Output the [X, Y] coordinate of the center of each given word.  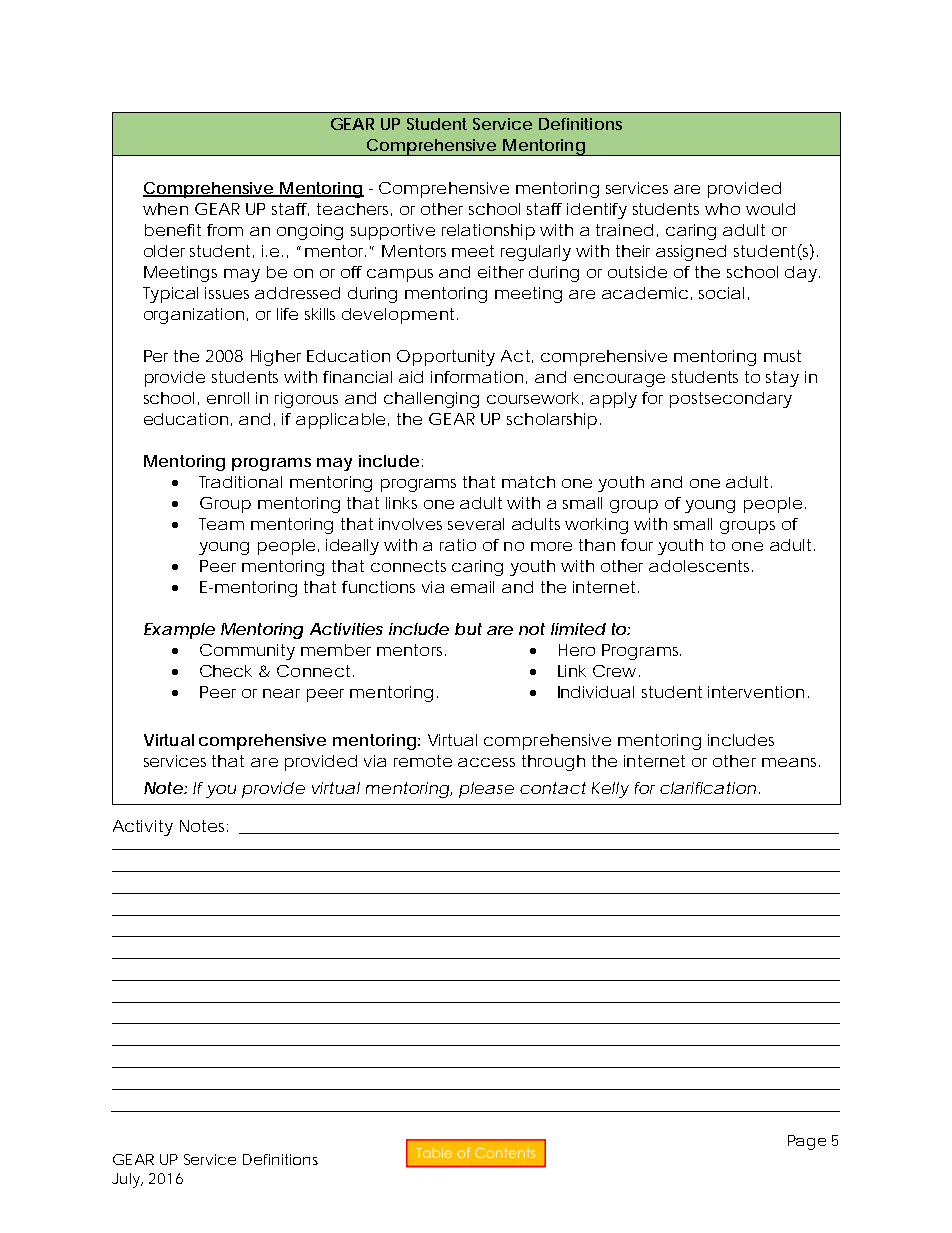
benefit [173, 230]
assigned [691, 253]
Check [226, 671]
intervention [756, 692]
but [468, 629]
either [501, 272]
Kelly [610, 790]
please [486, 790]
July [126, 1180]
